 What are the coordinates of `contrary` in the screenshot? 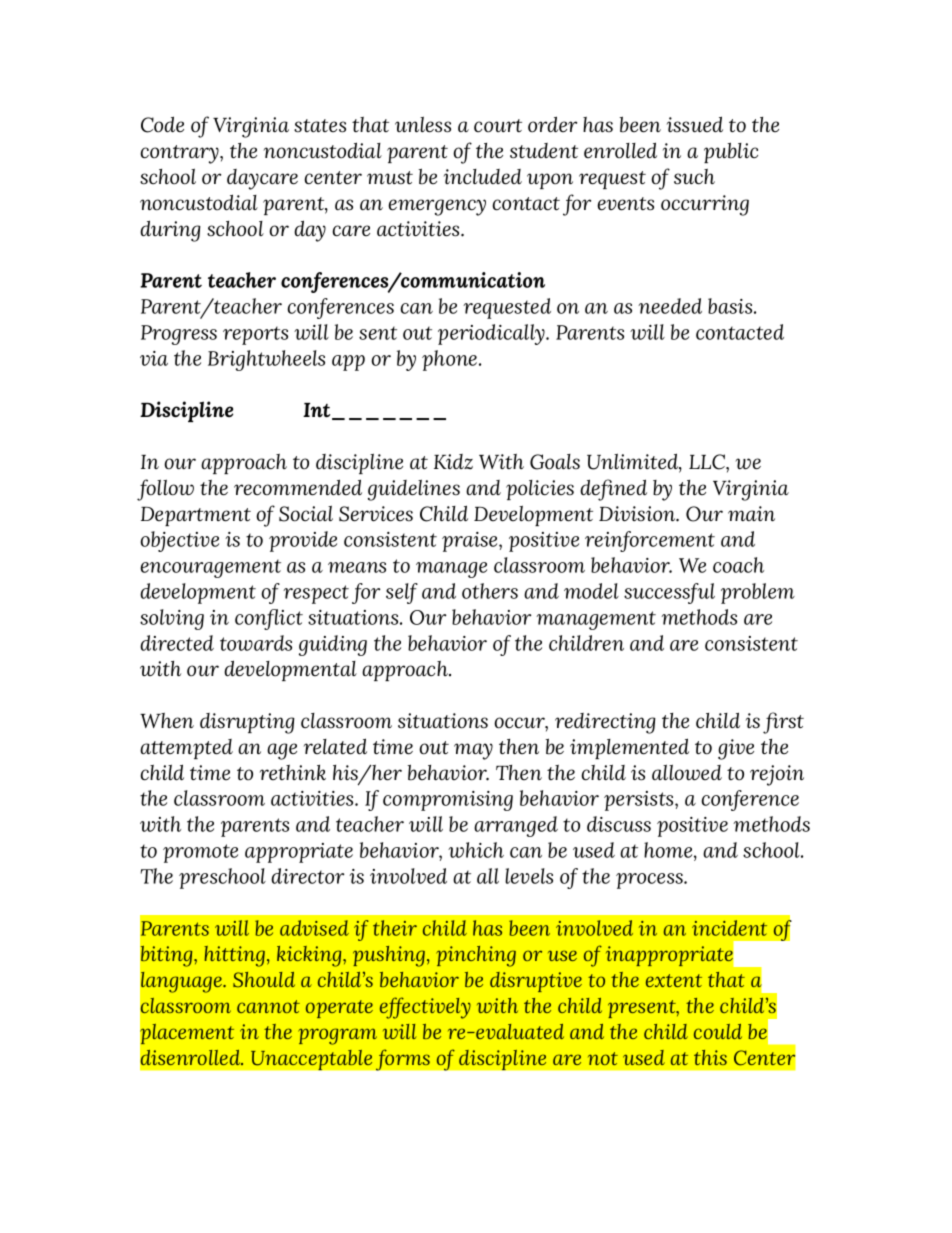 It's located at (180, 154).
